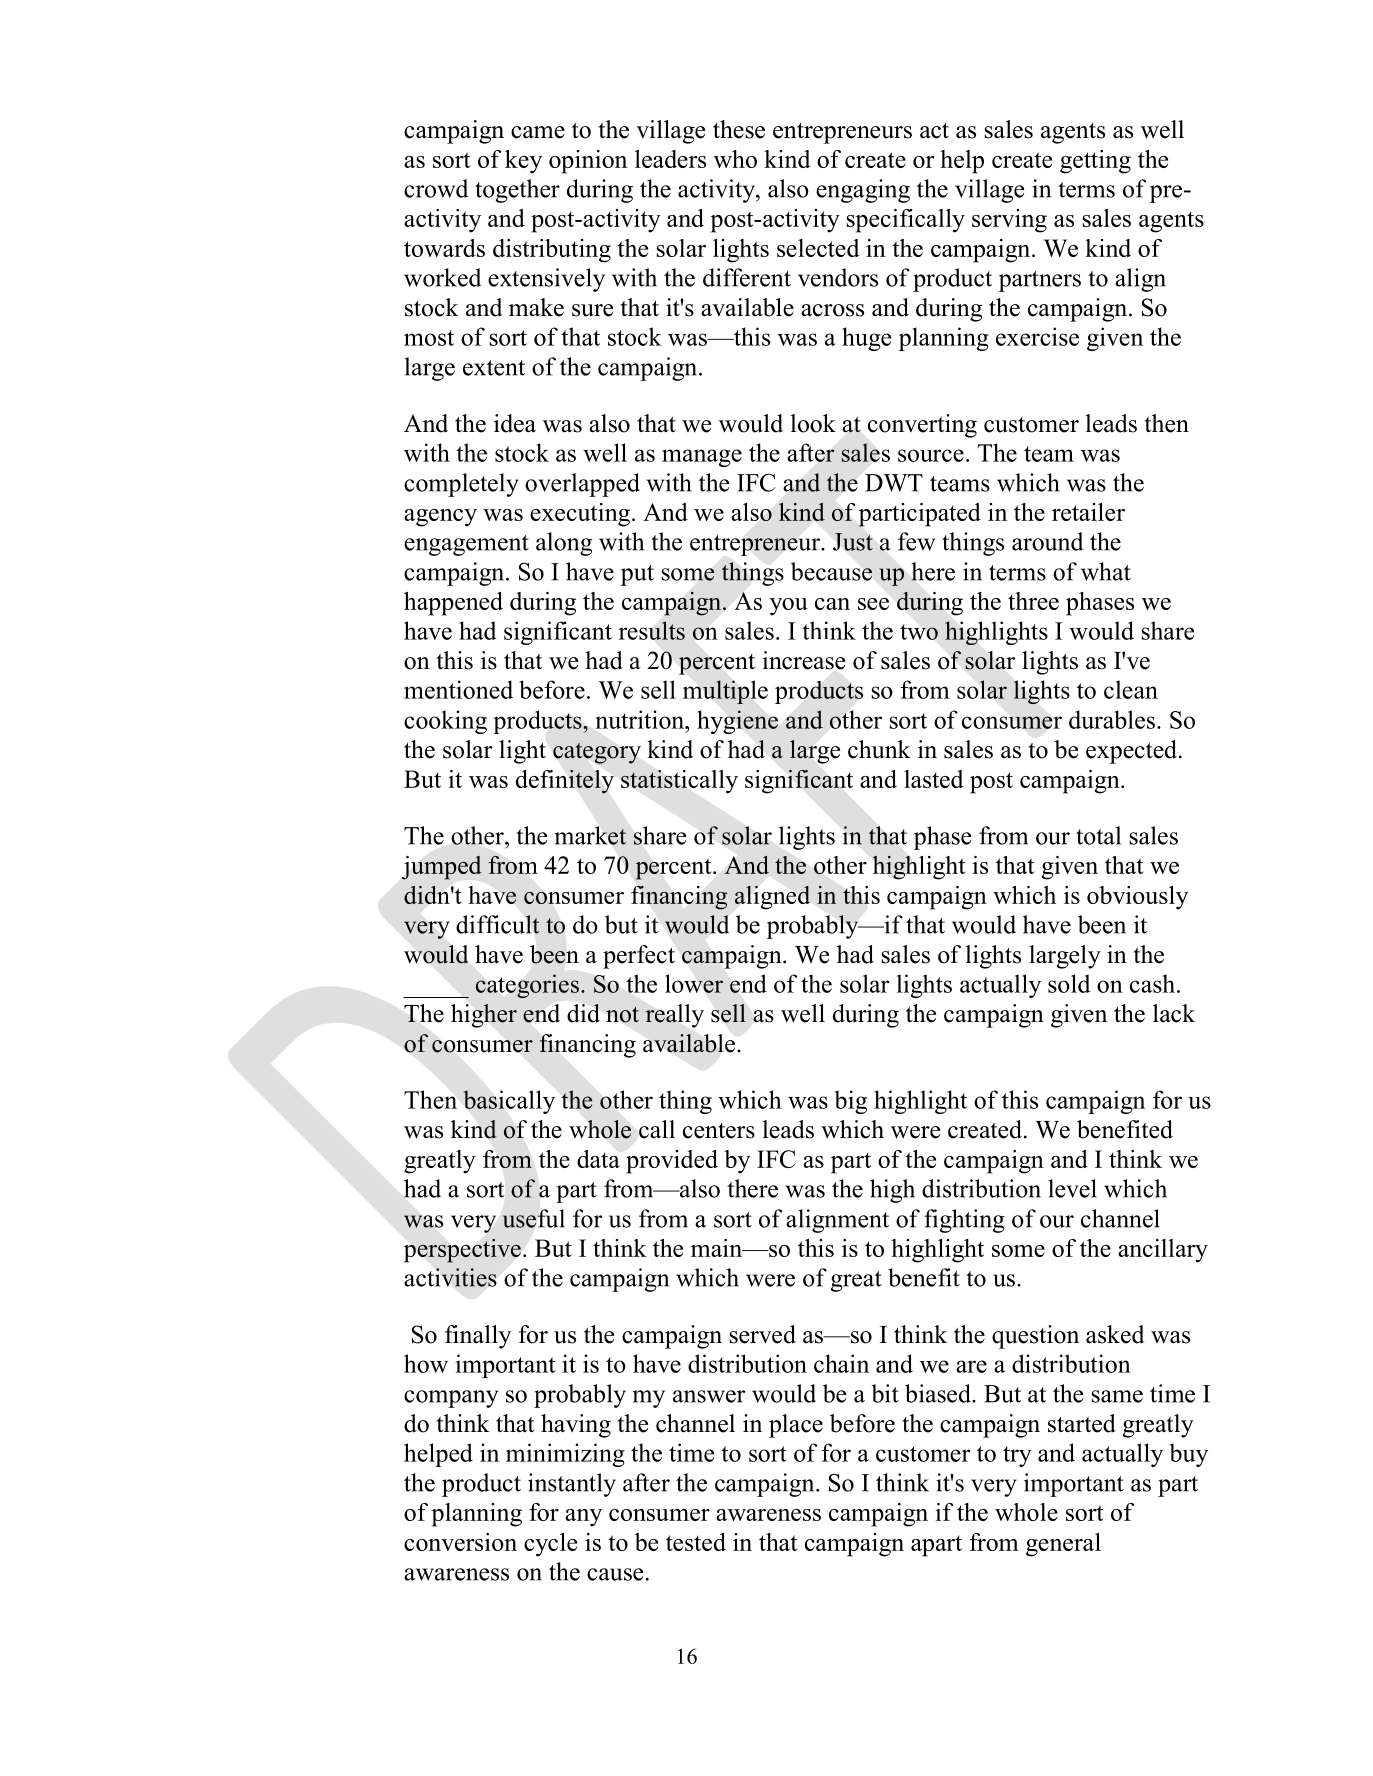  What do you see at coordinates (1098, 835) in the image?
I see `total` at bounding box center [1098, 835].
